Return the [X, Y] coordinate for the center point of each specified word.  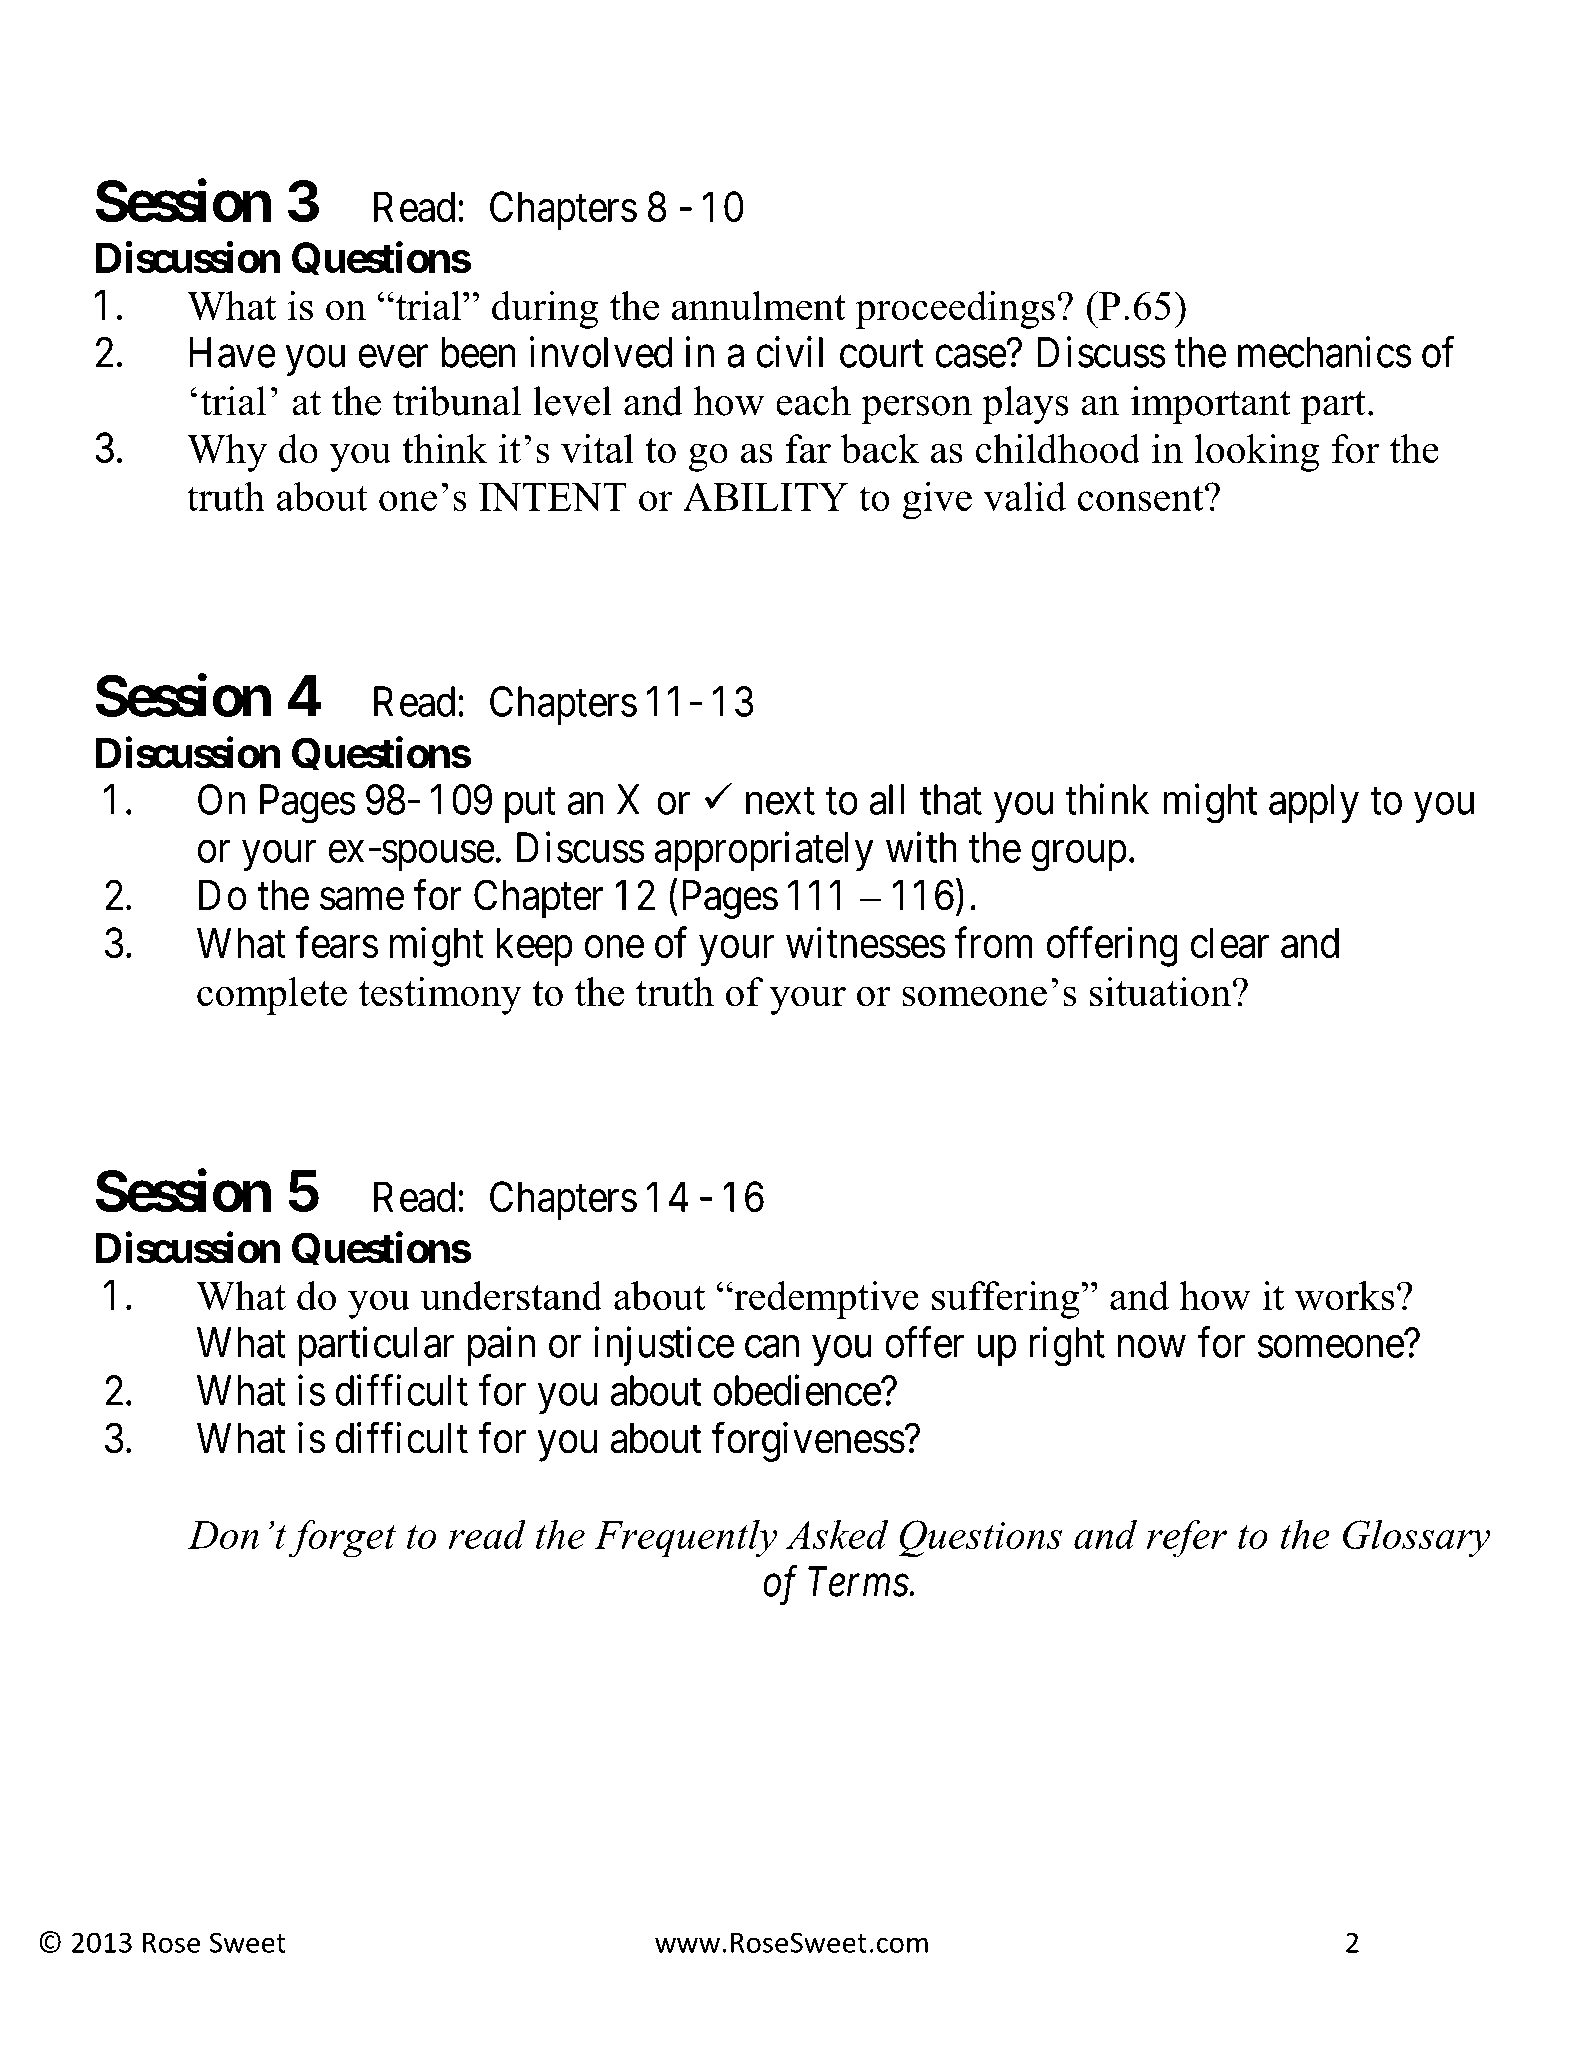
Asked [837, 1534]
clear [1230, 943]
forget [342, 1539]
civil [789, 352]
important [1211, 405]
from [993, 942]
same [362, 900]
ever [393, 357]
